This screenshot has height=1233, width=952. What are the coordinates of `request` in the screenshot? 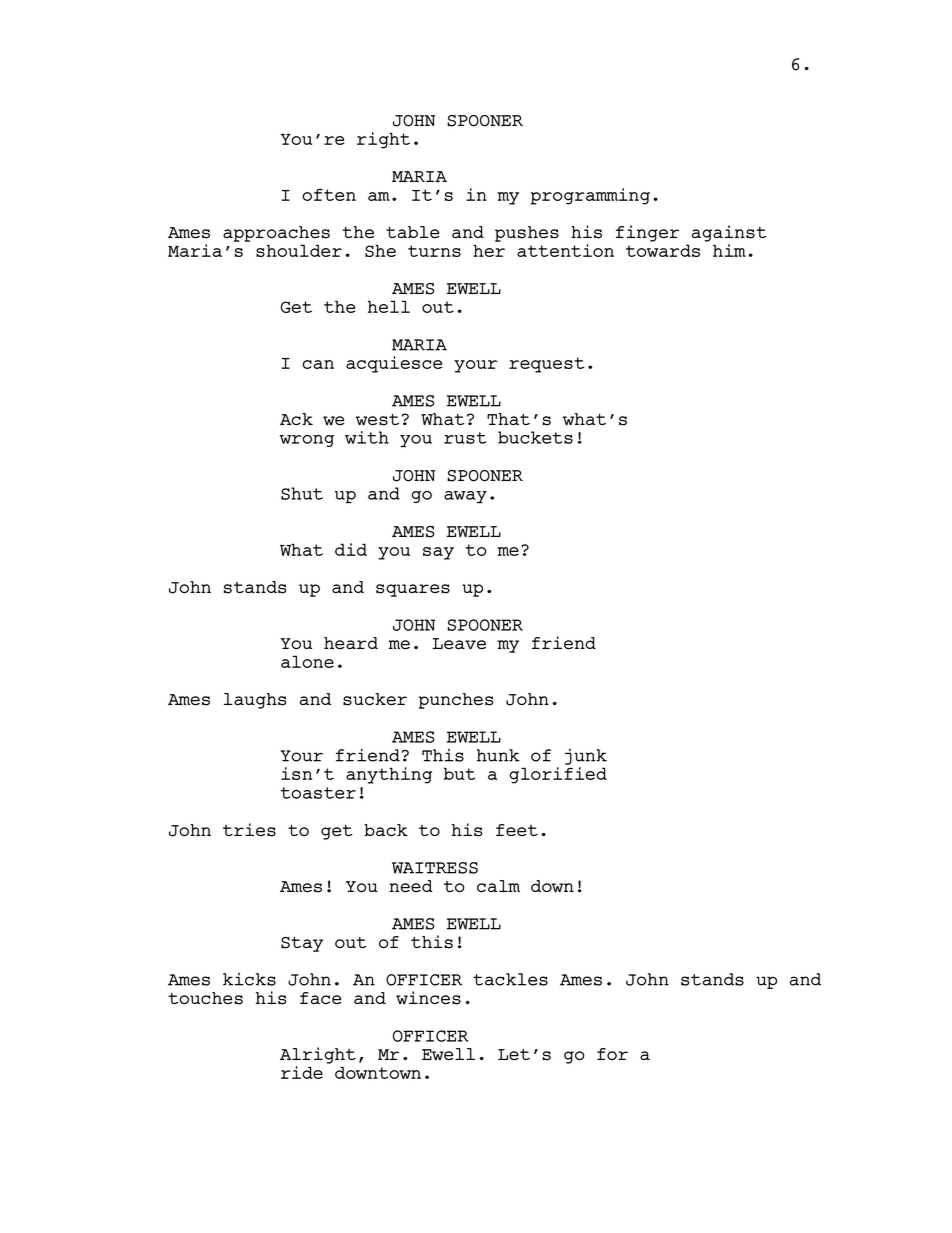 It's located at (546, 365).
